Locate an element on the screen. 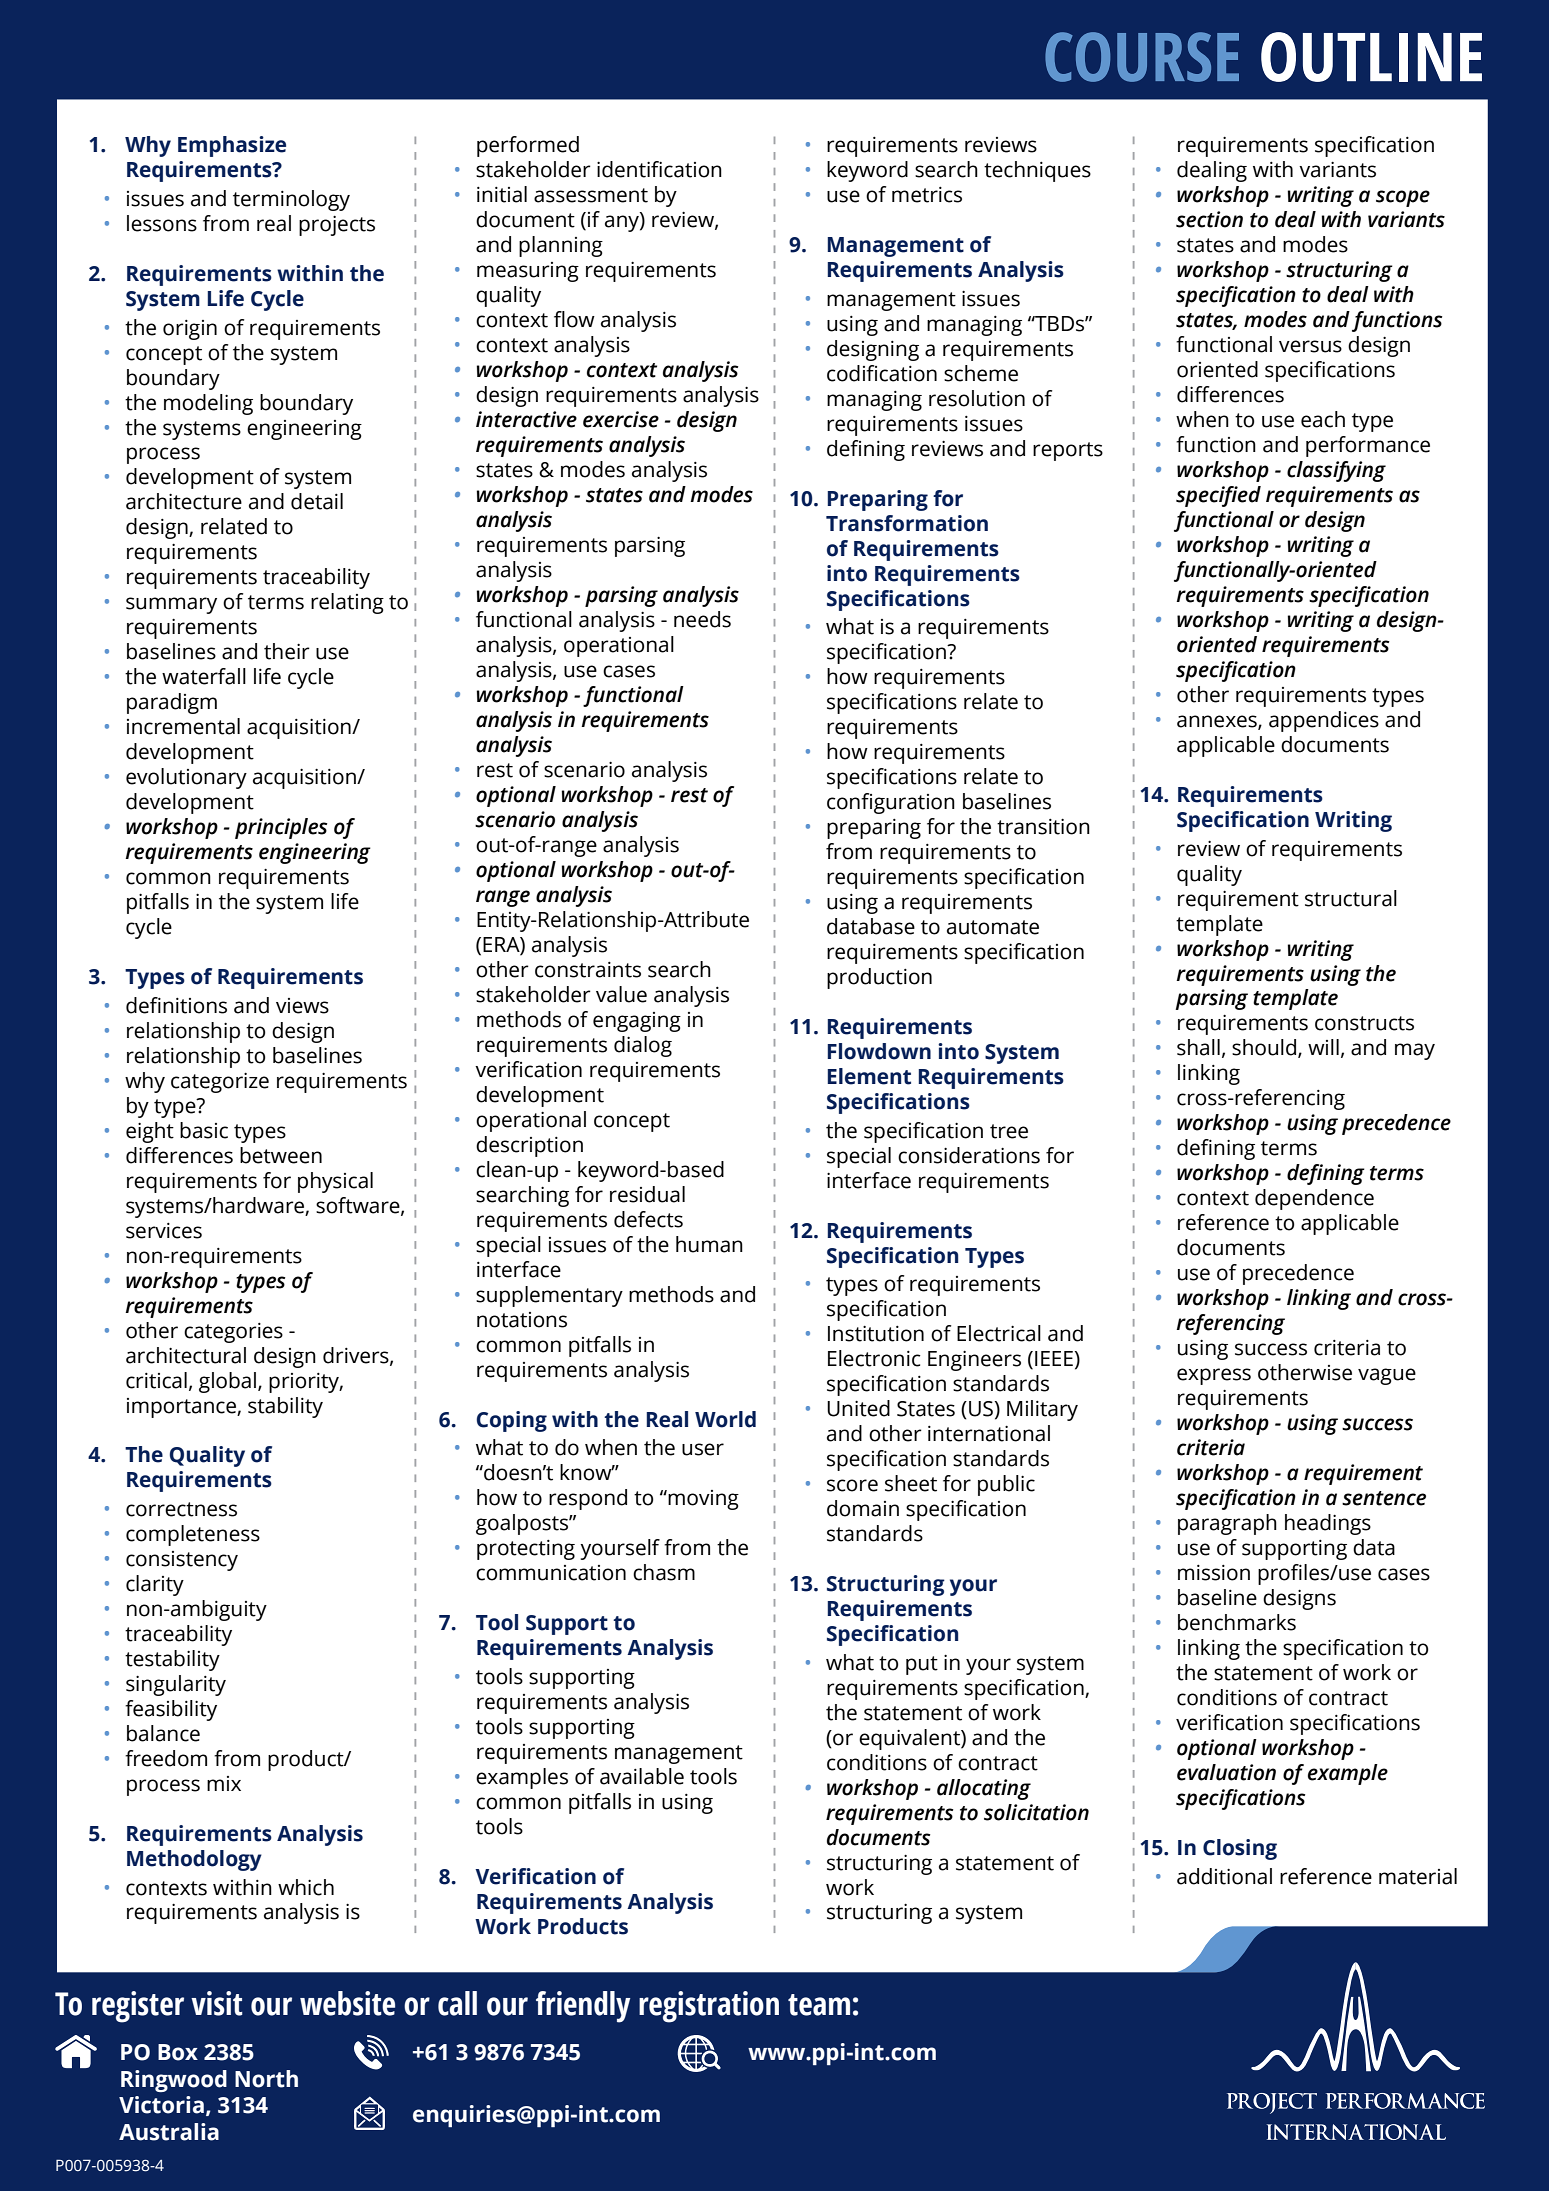 The image size is (1549, 2191). human is located at coordinates (709, 1244).
